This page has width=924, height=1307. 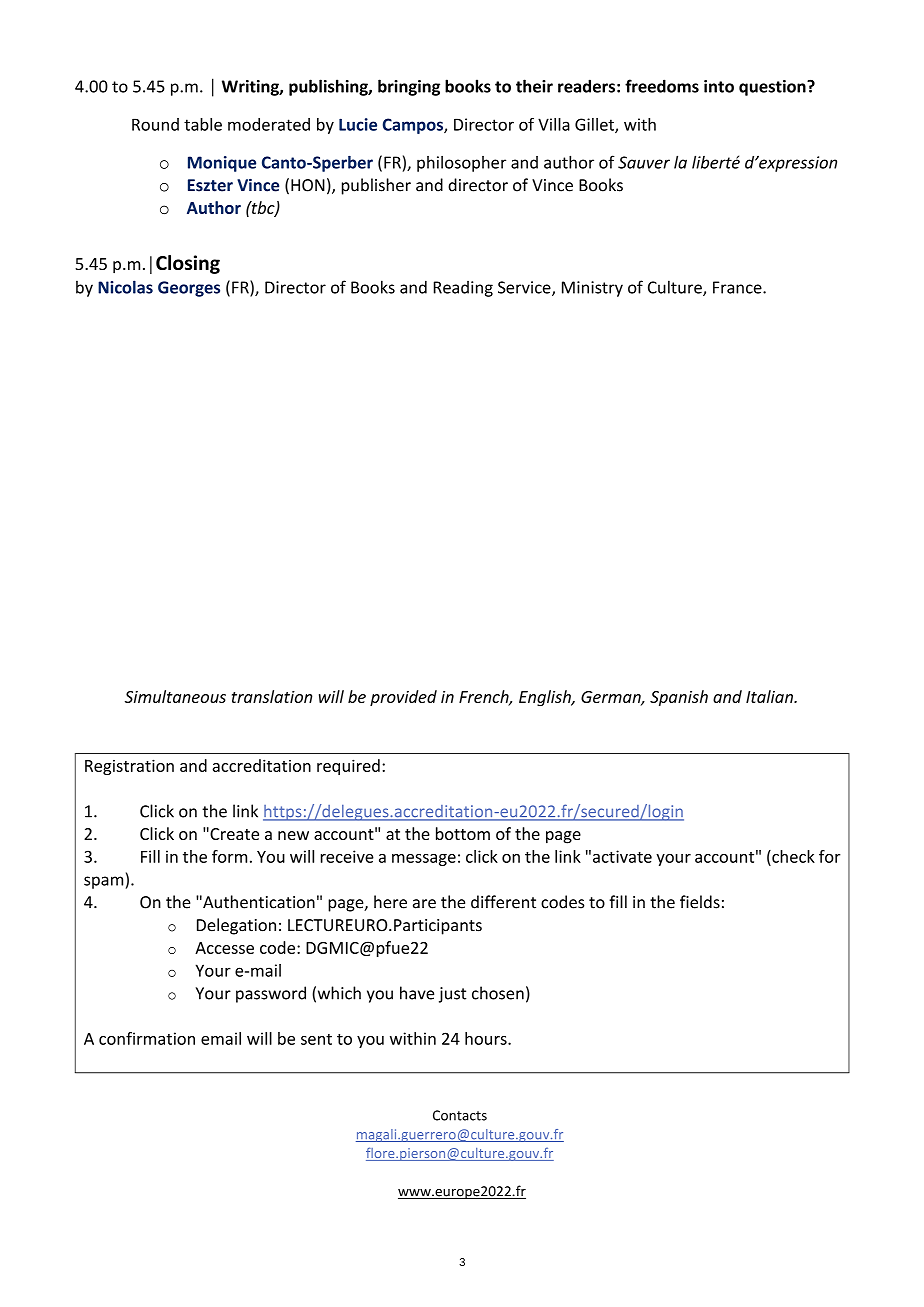 I want to click on translation, so click(x=272, y=696).
